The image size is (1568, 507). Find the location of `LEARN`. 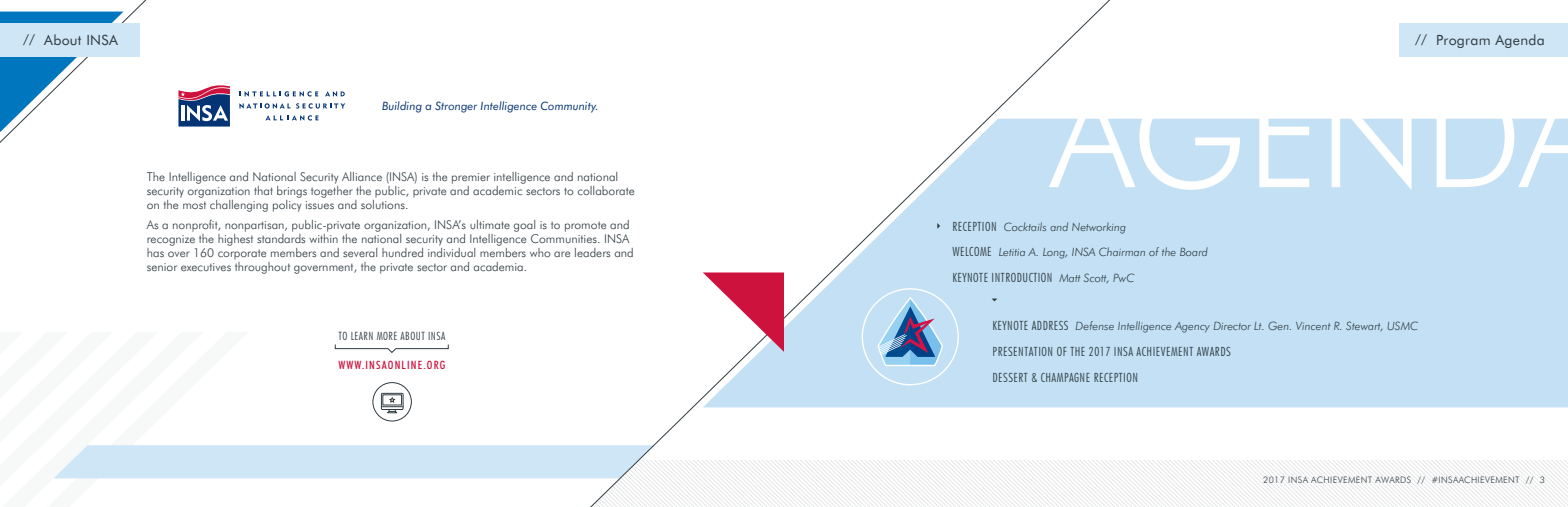

LEARN is located at coordinates (362, 335).
